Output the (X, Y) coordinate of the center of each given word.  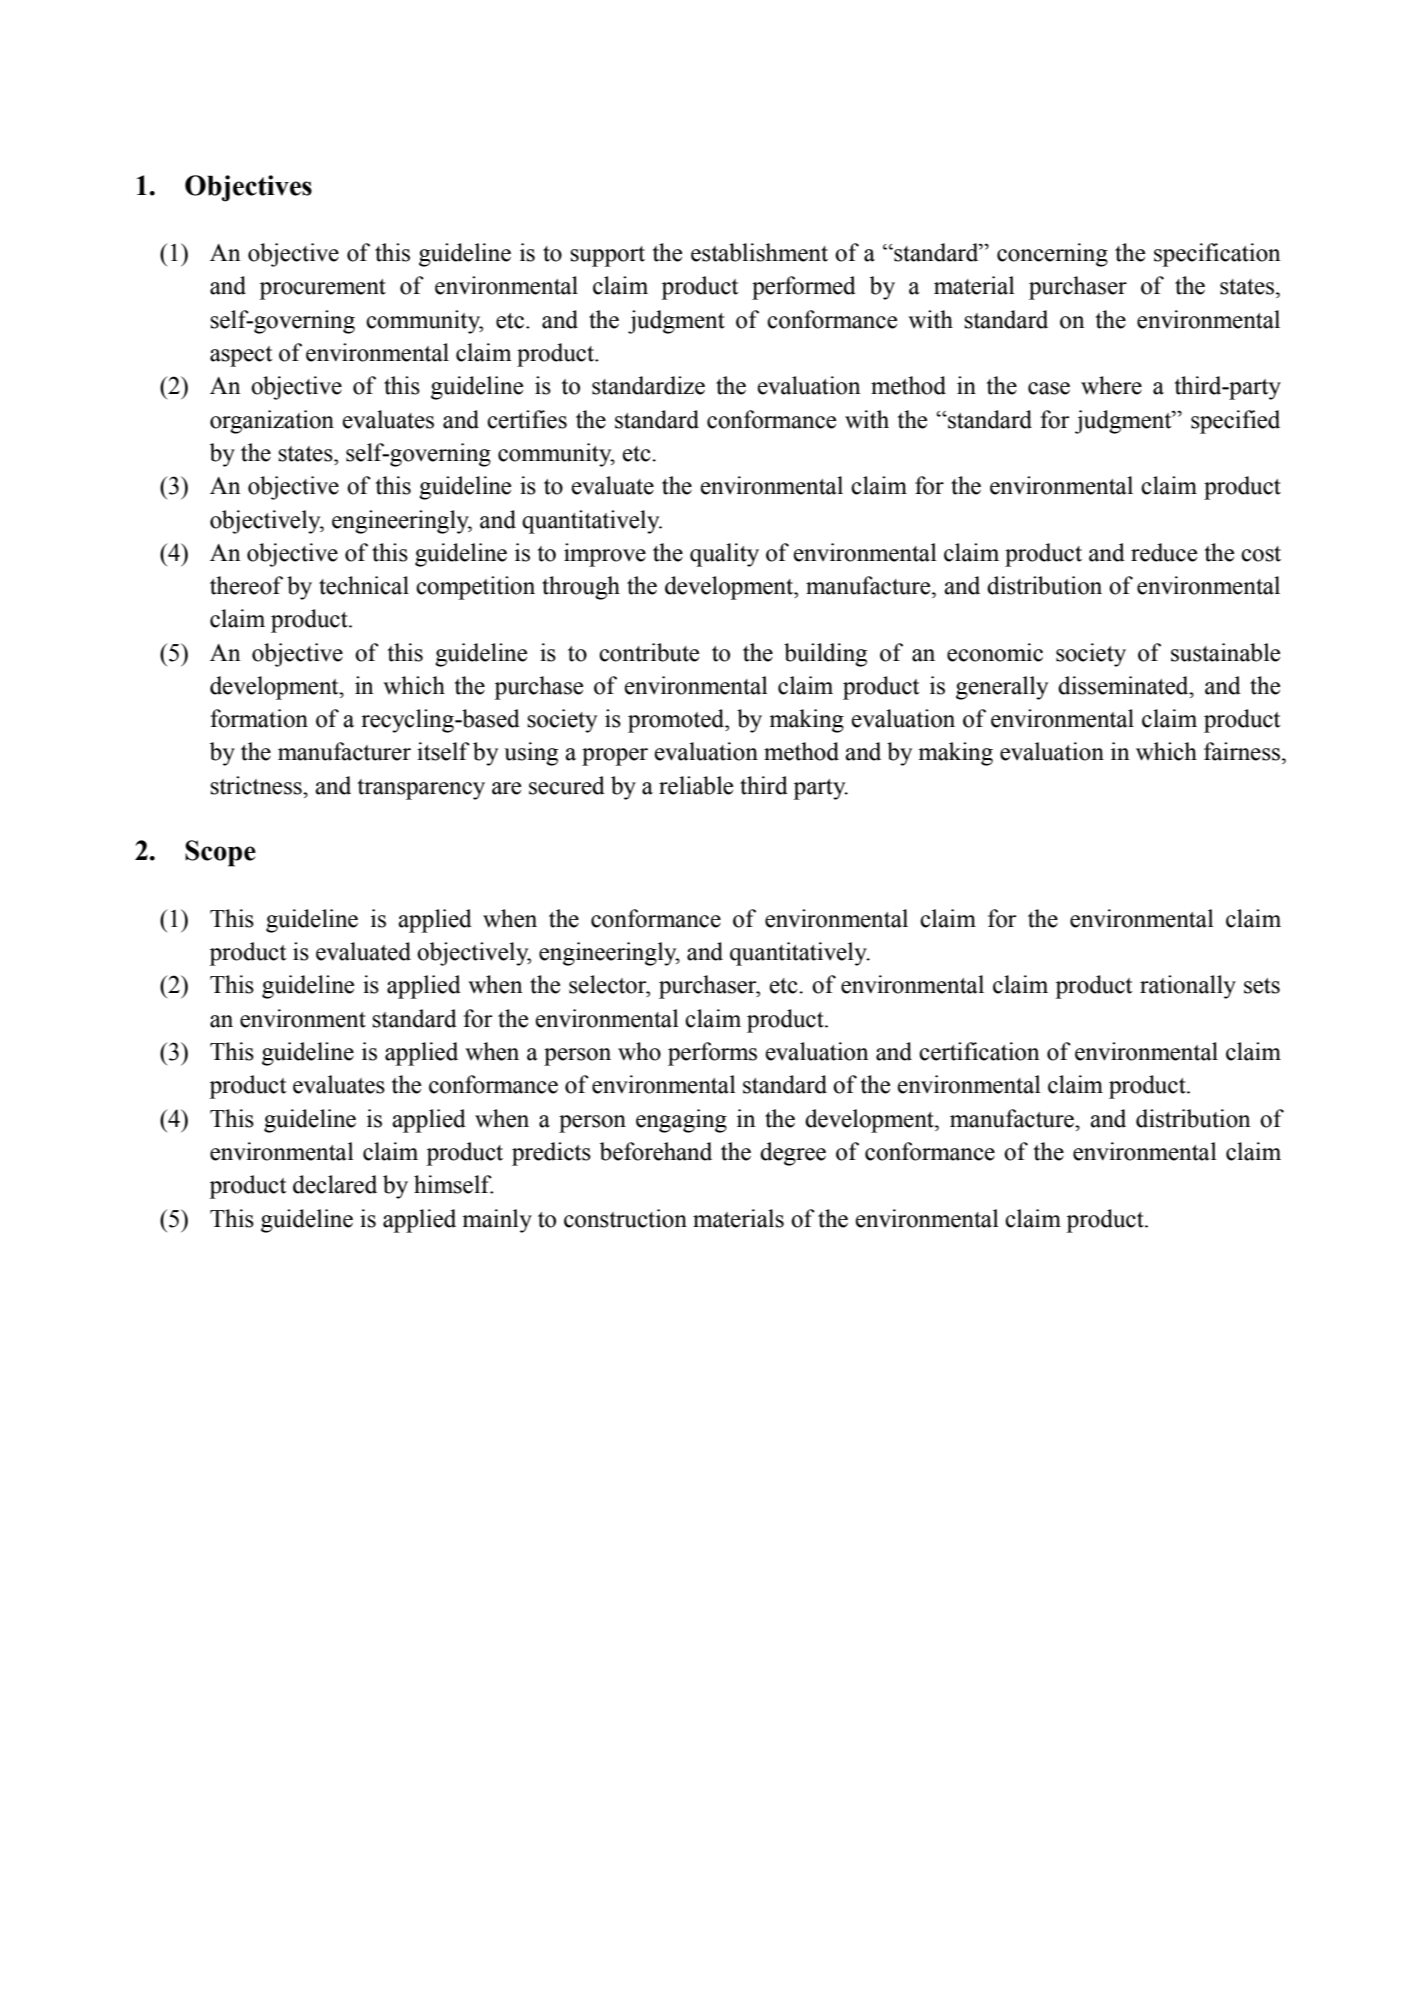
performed (804, 288)
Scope (220, 853)
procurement (322, 289)
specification (1217, 255)
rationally (1188, 987)
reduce (1164, 552)
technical (364, 585)
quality (724, 555)
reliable (696, 785)
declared (335, 1184)
